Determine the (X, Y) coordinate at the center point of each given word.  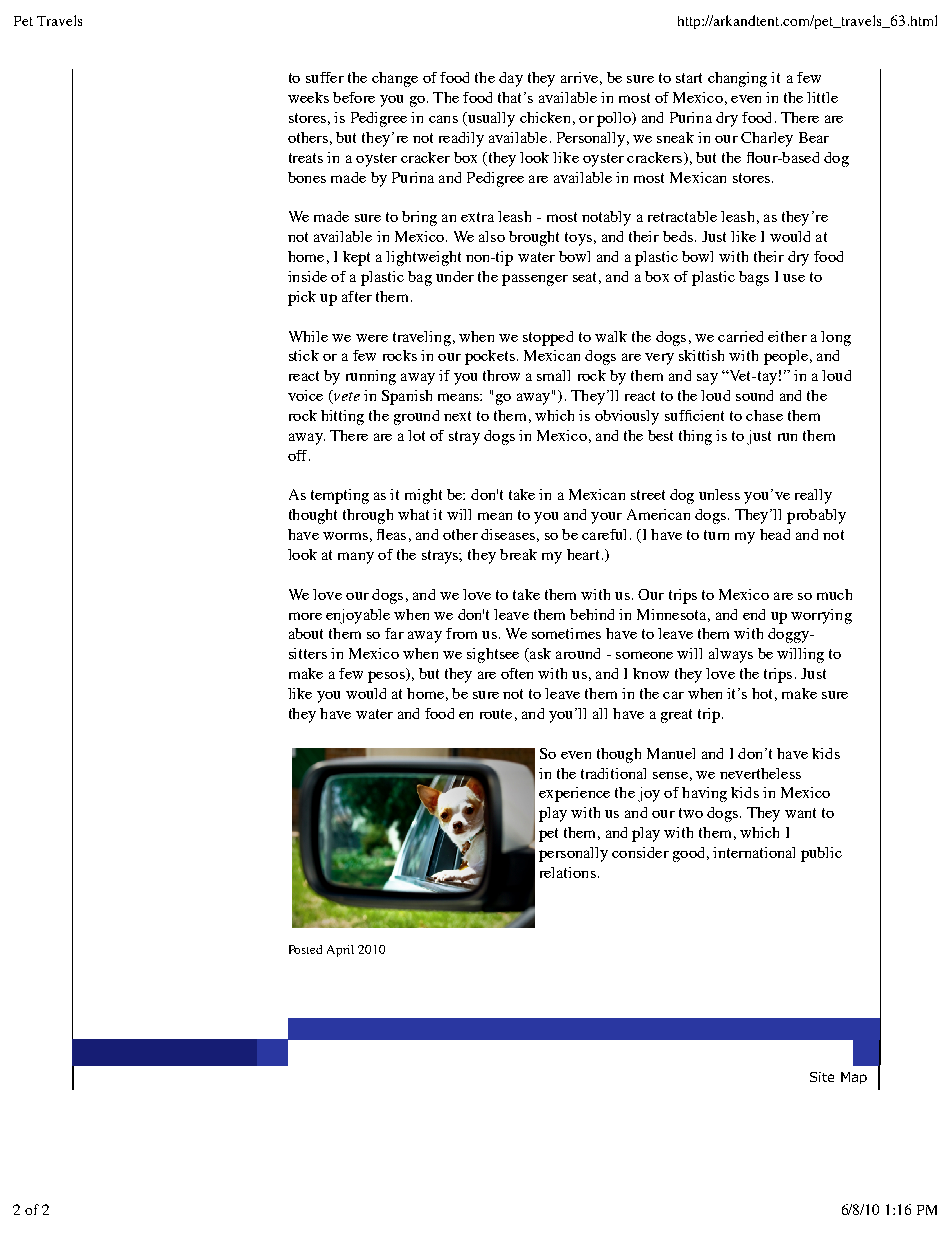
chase (764, 415)
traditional (613, 773)
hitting (342, 417)
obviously (627, 417)
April (340, 951)
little (822, 97)
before (354, 97)
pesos (387, 677)
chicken (545, 117)
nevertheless (760, 773)
